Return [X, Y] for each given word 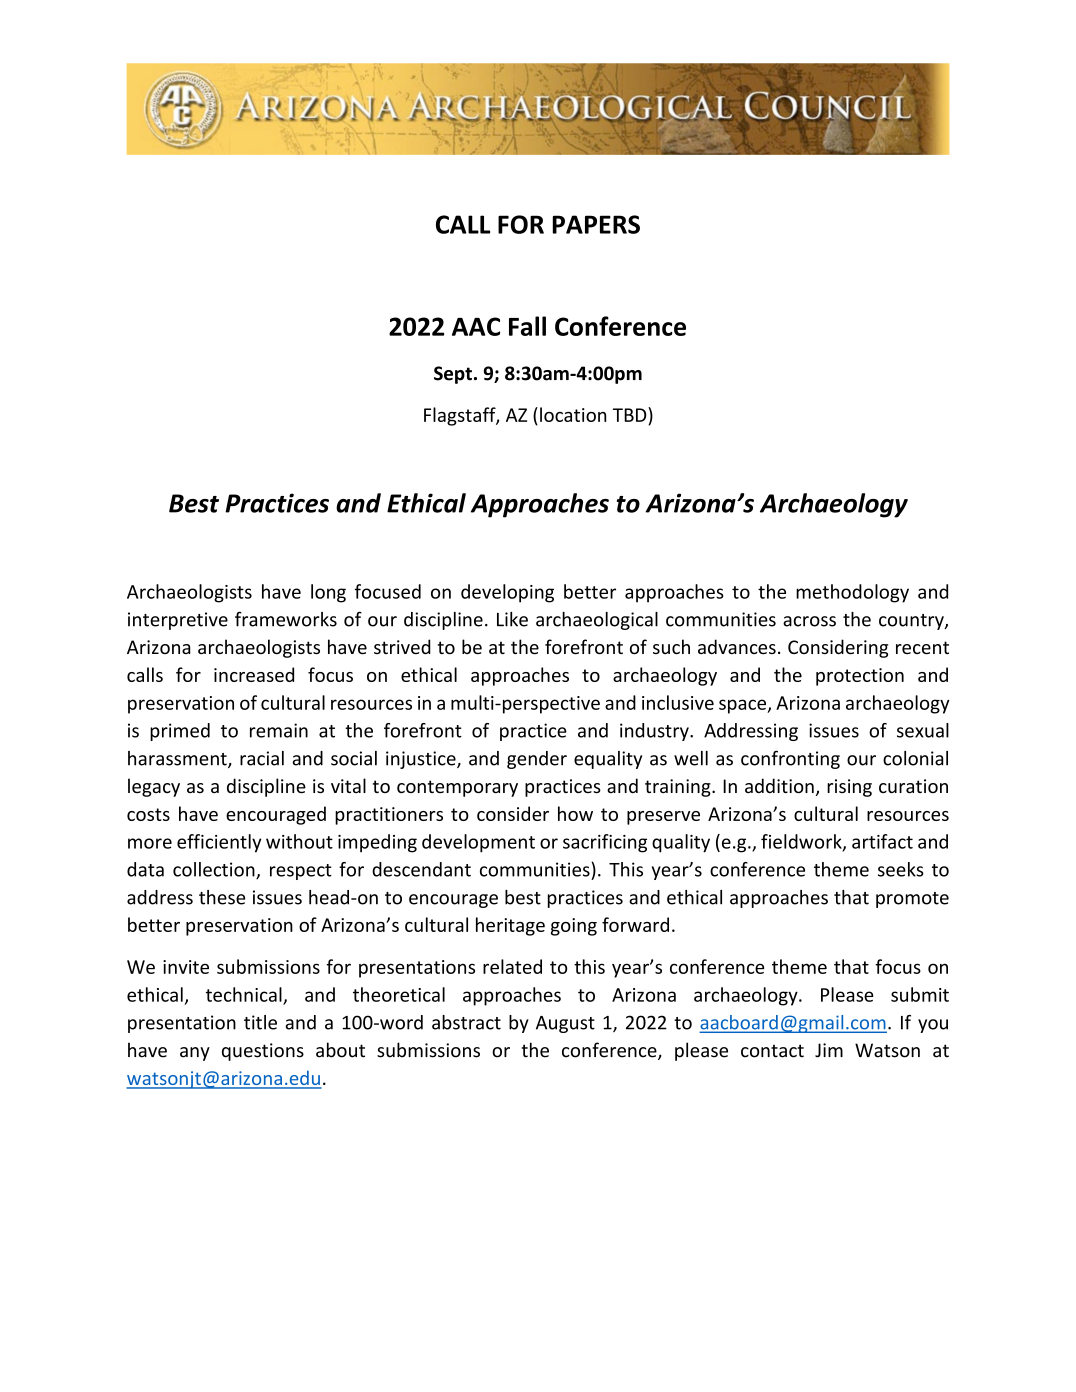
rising [849, 788]
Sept [453, 375]
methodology [852, 593]
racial [262, 758]
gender [537, 760]
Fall [527, 326]
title [260, 1022]
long [328, 593]
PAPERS [596, 224]
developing [507, 593]
